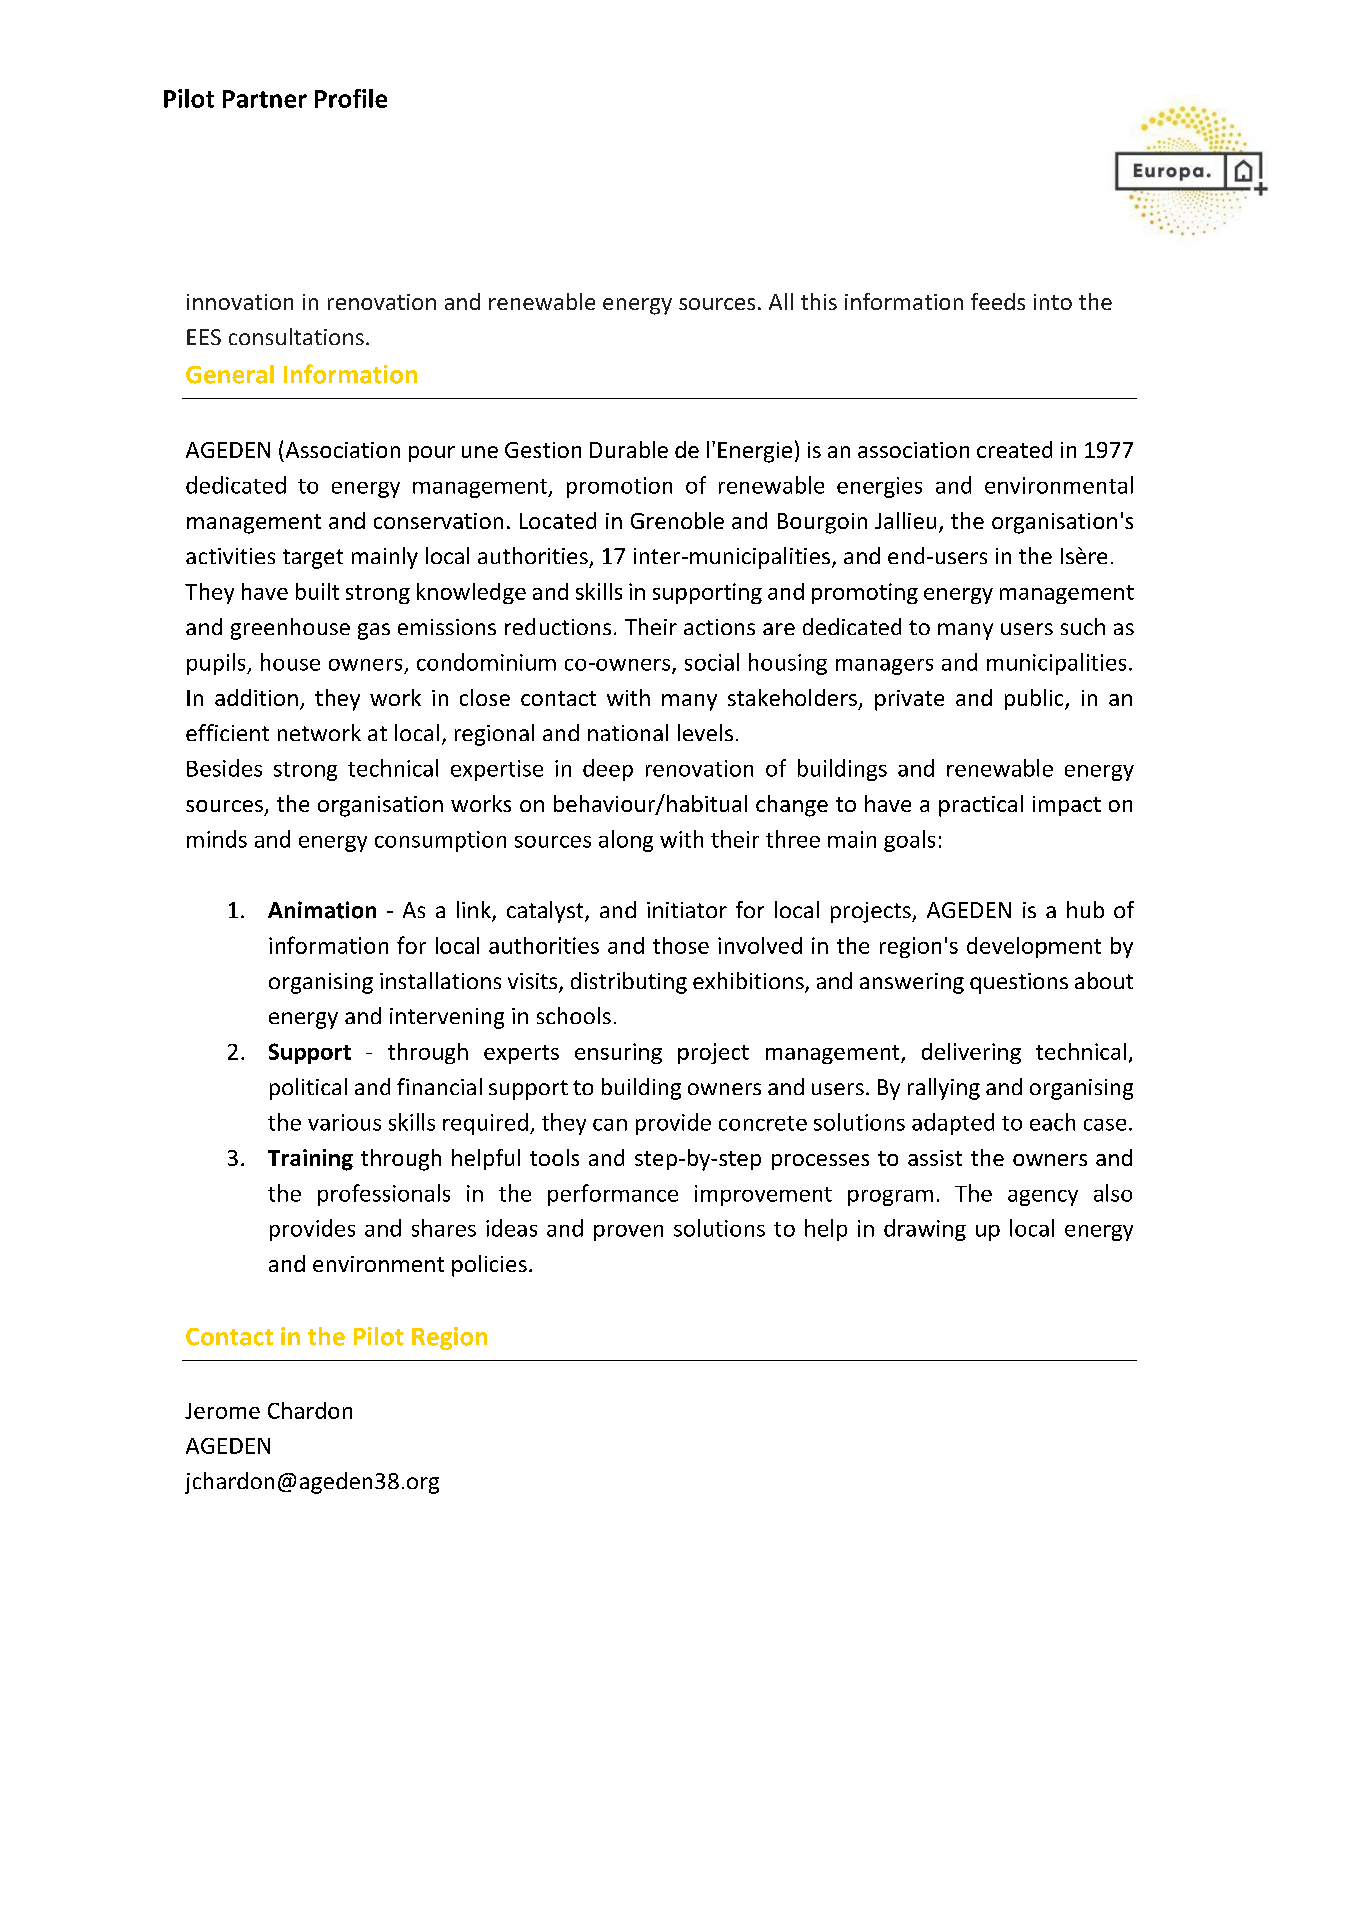  Describe the element at coordinates (628, 1233) in the page. I see `proven` at that location.
